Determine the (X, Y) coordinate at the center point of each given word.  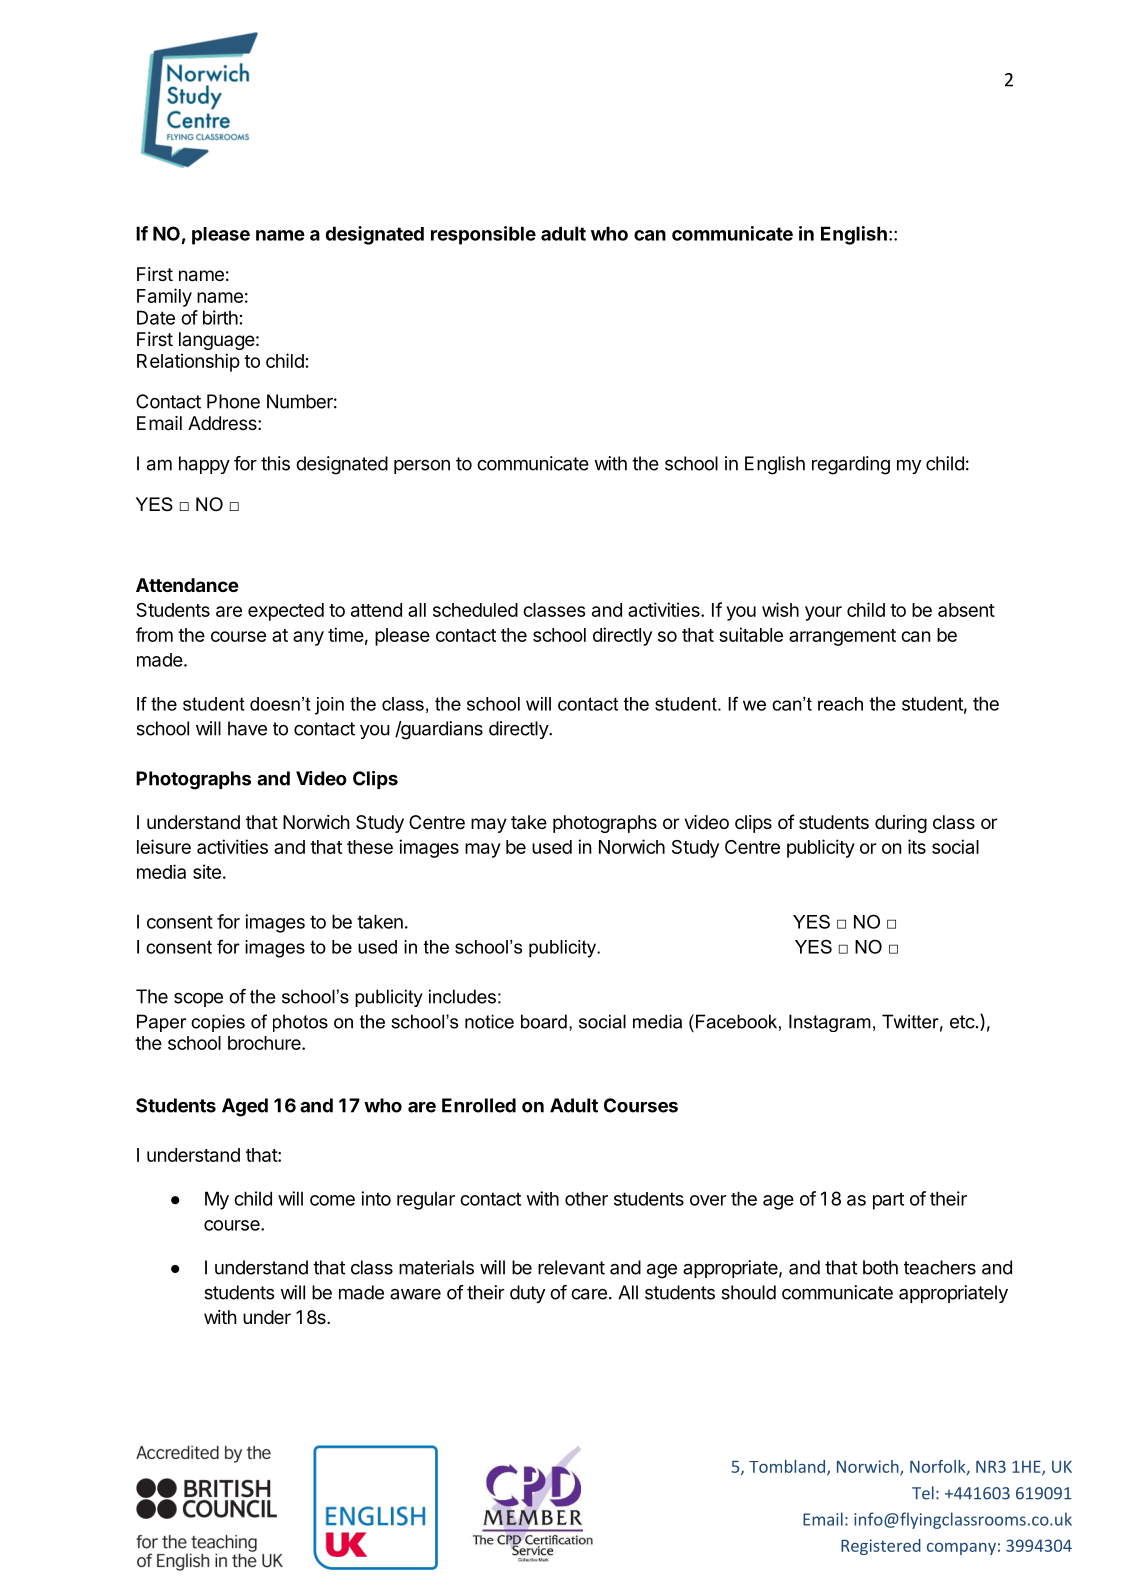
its (917, 846)
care (589, 1294)
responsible (483, 235)
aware (415, 1294)
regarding (851, 465)
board (544, 1021)
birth (220, 317)
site (207, 871)
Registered (881, 1547)
